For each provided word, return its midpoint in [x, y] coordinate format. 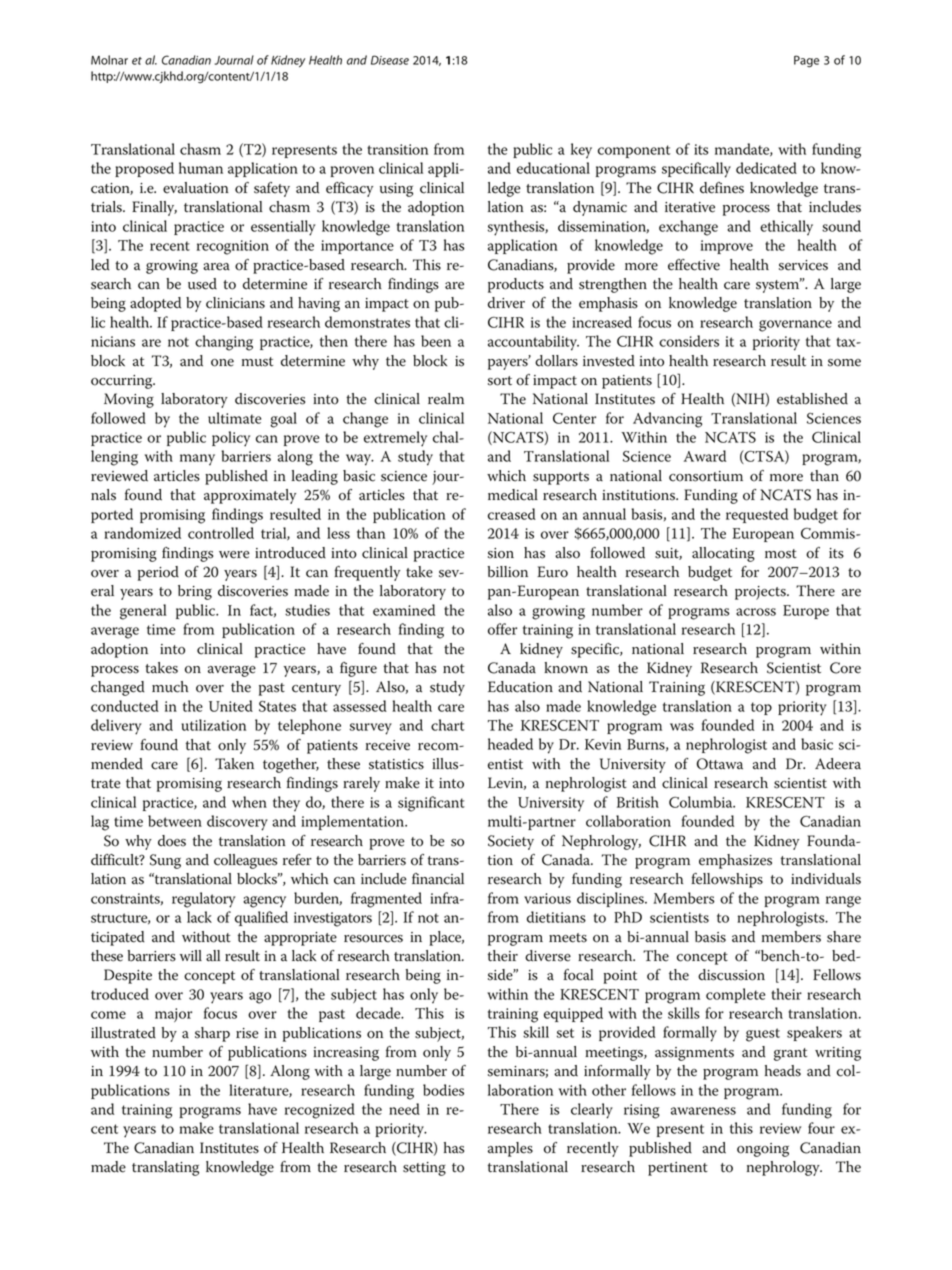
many [197, 460]
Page [806, 61]
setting [424, 1169]
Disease [390, 60]
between [175, 821]
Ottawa [720, 764]
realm [446, 399]
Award [705, 456]
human [201, 168]
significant [431, 804]
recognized [320, 1111]
